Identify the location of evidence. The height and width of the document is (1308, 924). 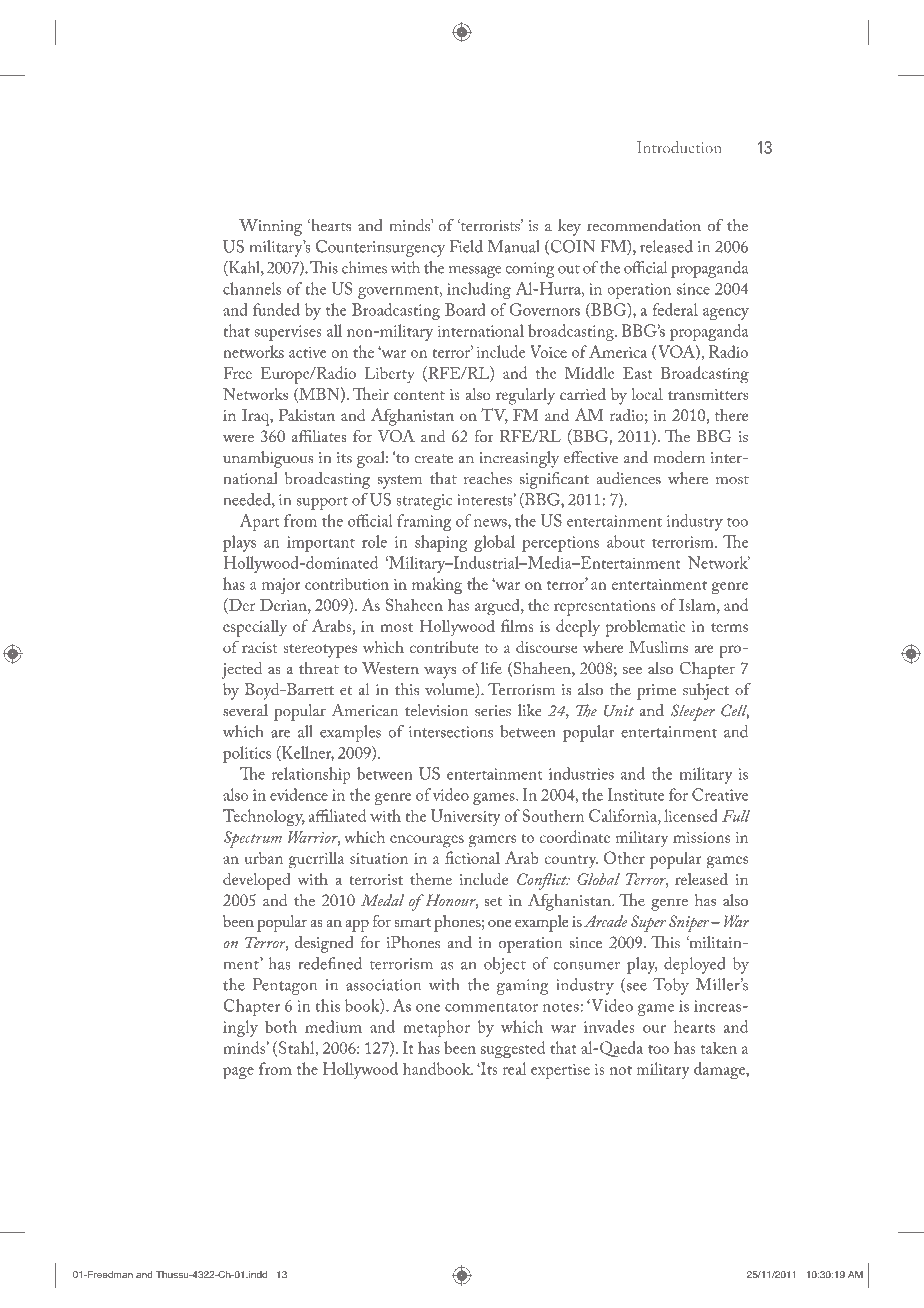
(299, 794).
